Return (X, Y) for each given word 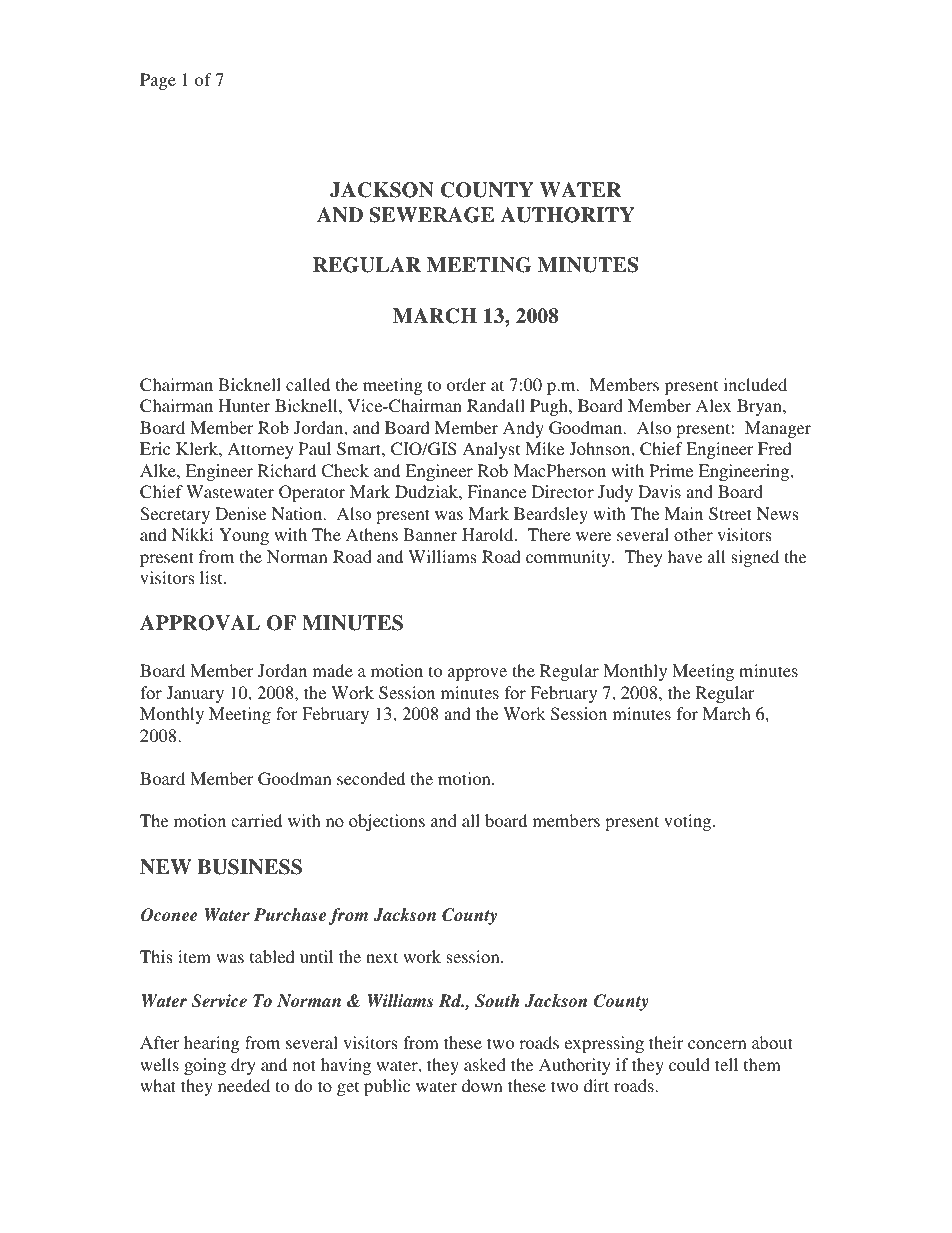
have (685, 556)
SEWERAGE (432, 215)
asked (485, 1064)
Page (158, 81)
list (212, 577)
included (755, 384)
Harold (489, 534)
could (689, 1064)
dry (243, 1066)
